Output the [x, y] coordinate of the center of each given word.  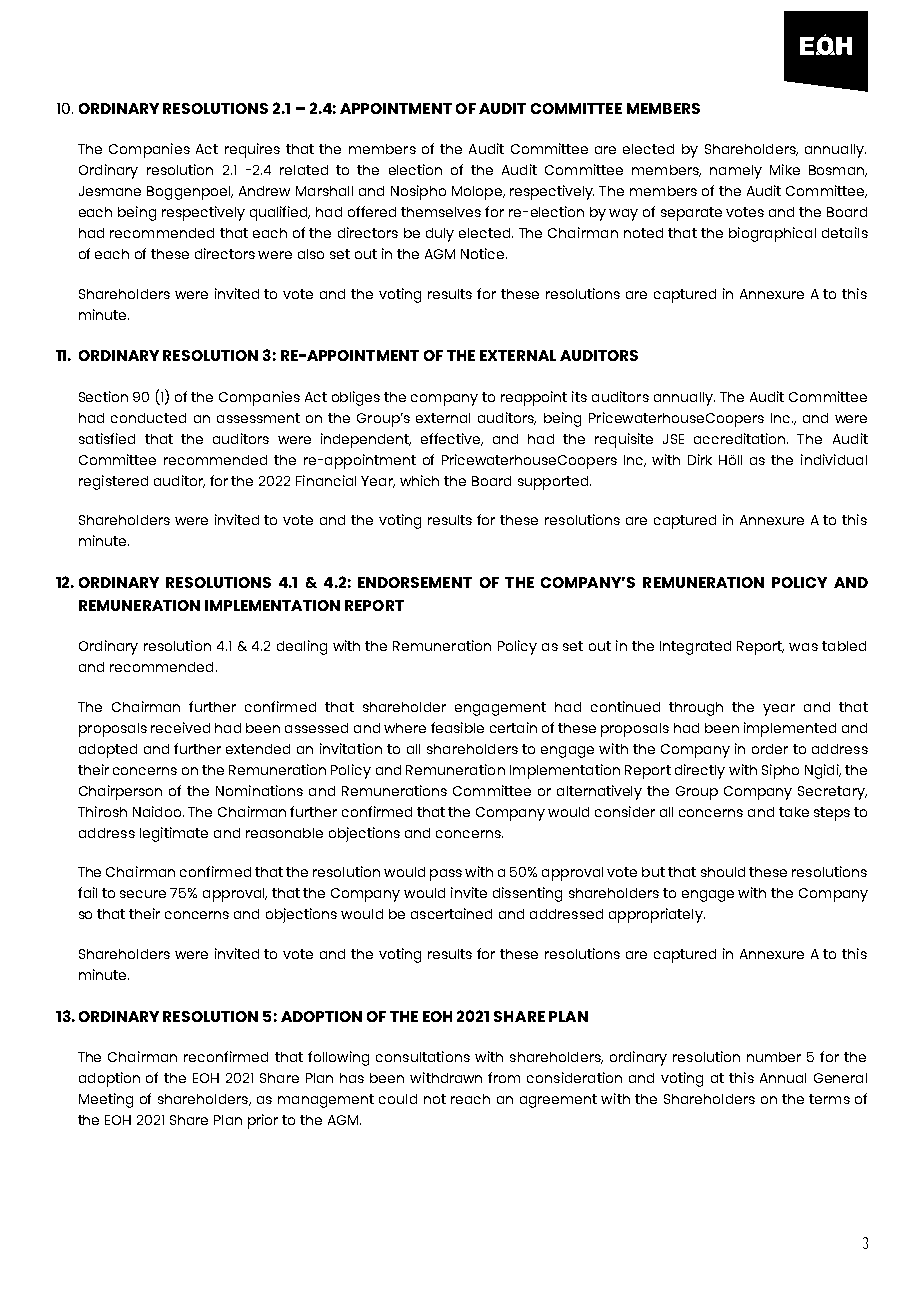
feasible [457, 727]
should [723, 872]
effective [451, 439]
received [180, 727]
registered [113, 482]
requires [252, 150]
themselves [441, 212]
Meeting [106, 1100]
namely [736, 172]
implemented [790, 729]
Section [103, 396]
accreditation [741, 438]
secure [143, 894]
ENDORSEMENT [415, 582]
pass [446, 875]
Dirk [700, 459]
